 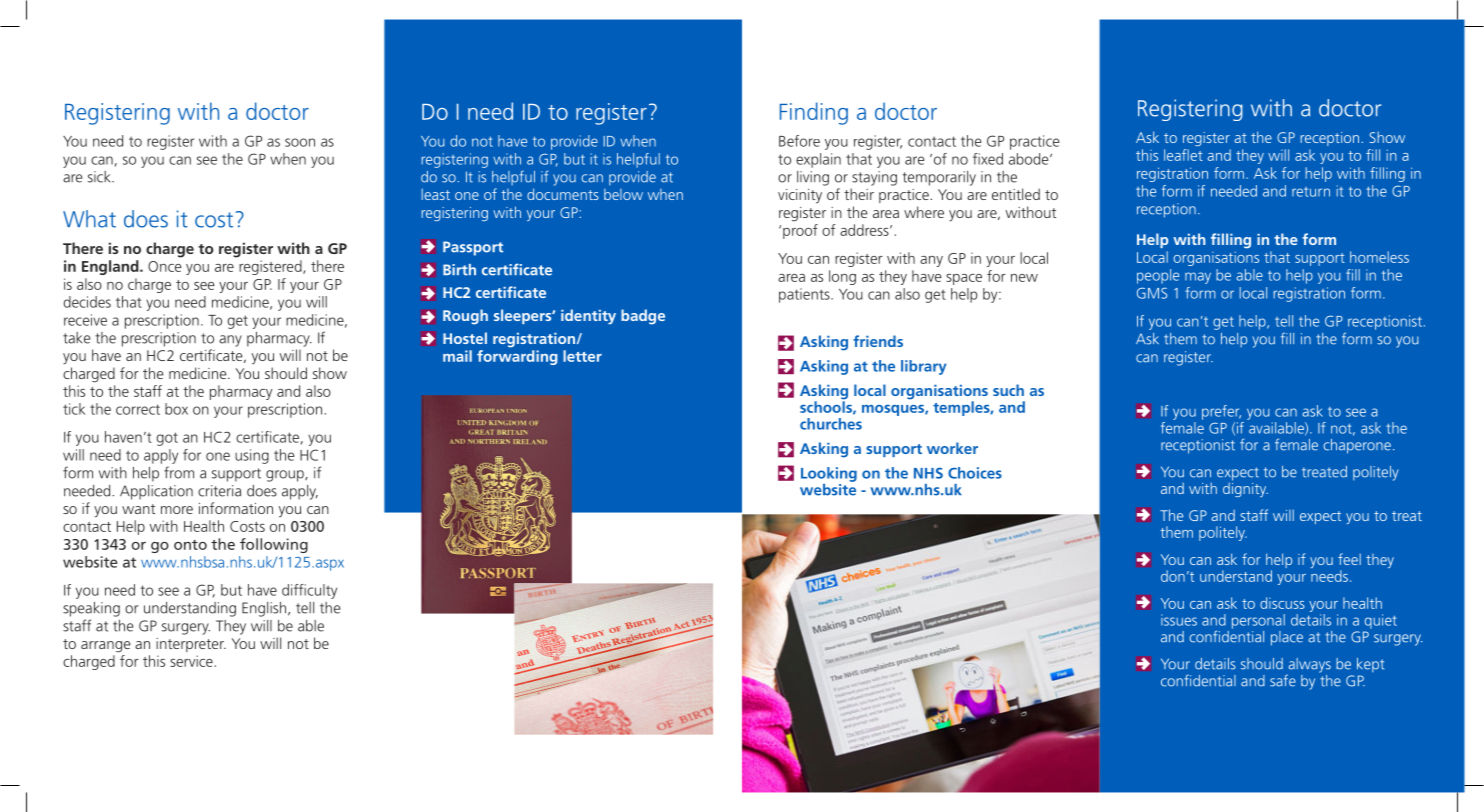 What do you see at coordinates (799, 141) in the screenshot?
I see `Before` at bounding box center [799, 141].
